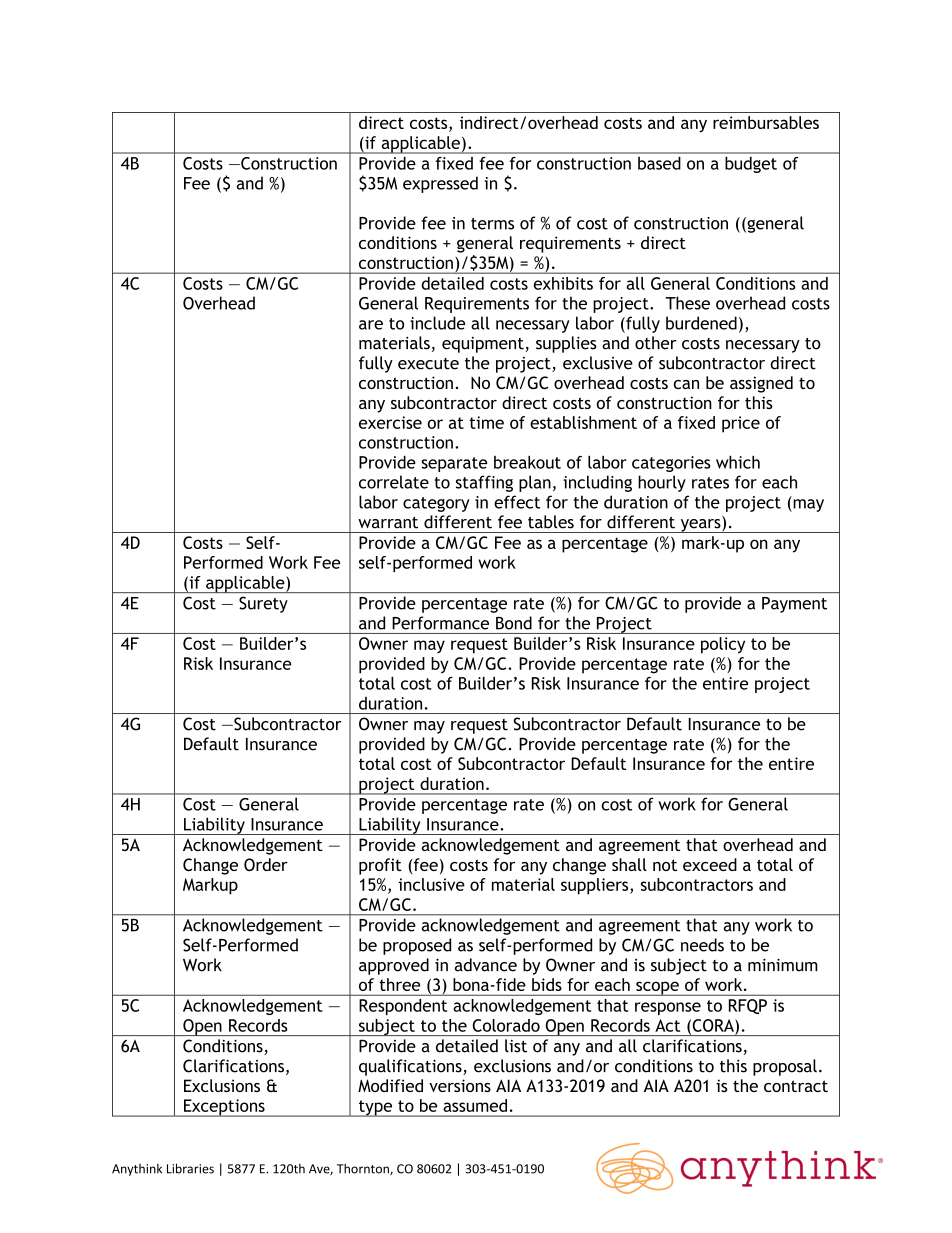  Describe the element at coordinates (440, 184) in the screenshot. I see `expressed` at that location.
